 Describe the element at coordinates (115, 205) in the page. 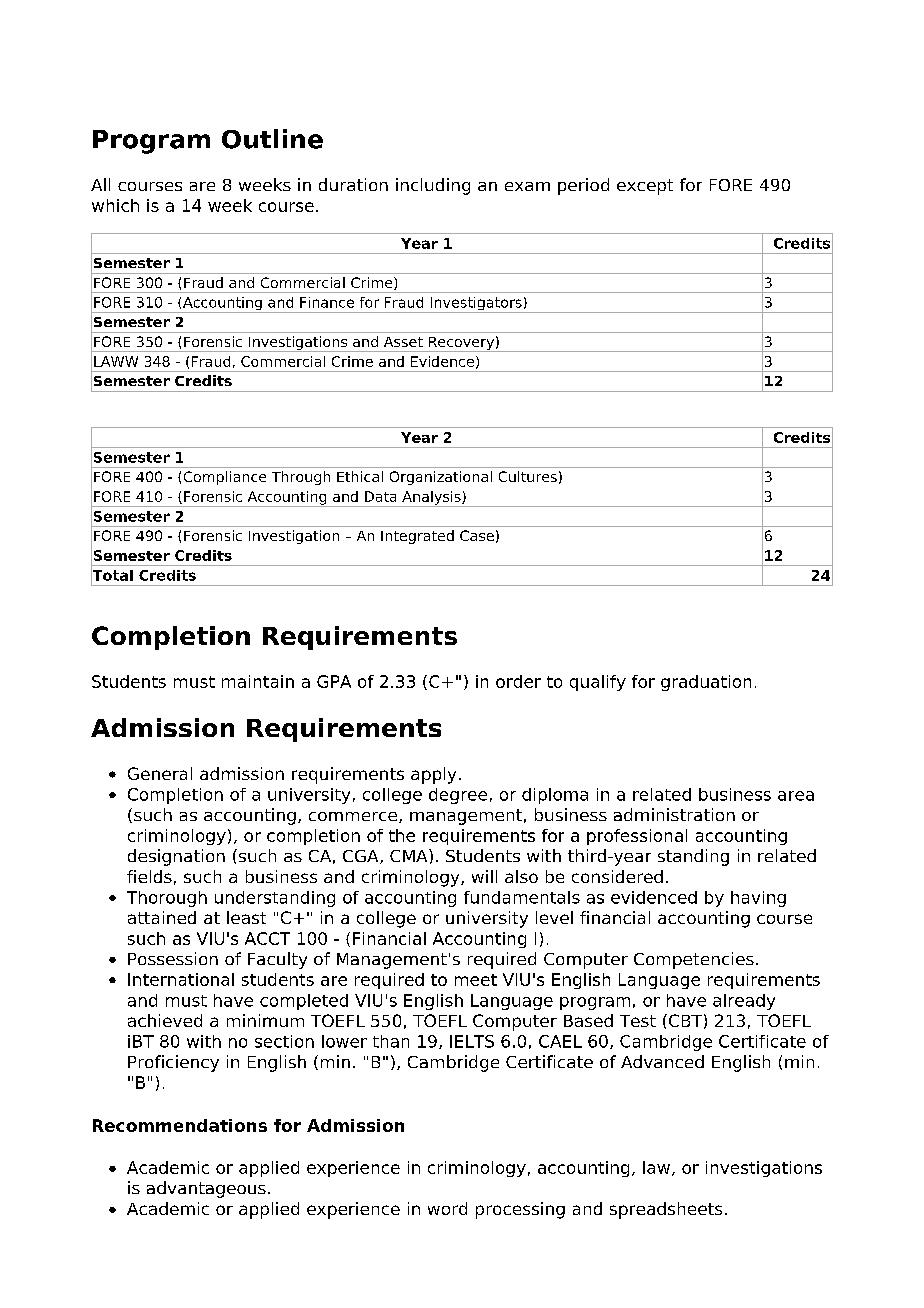

I see `which` at that location.
